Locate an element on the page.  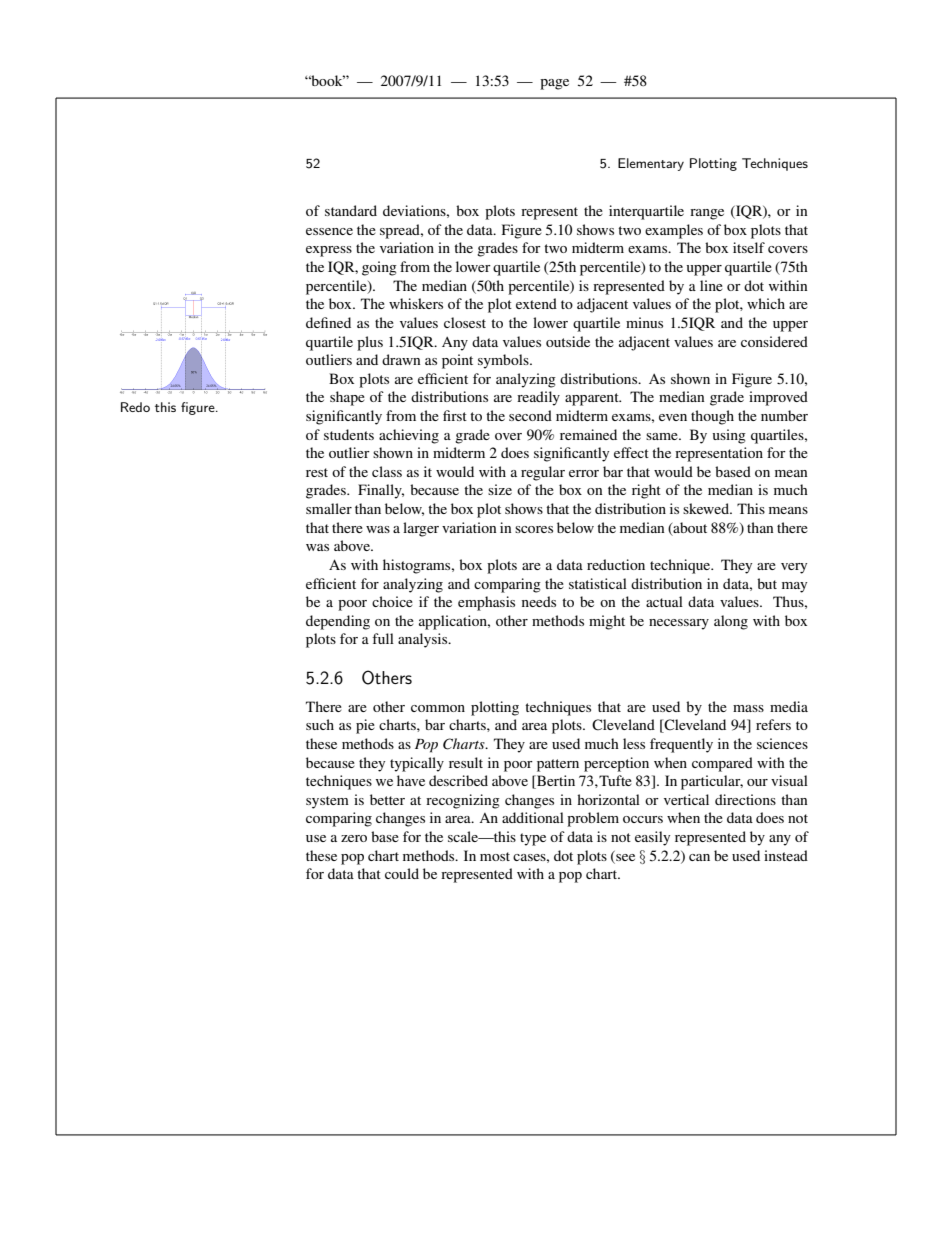
depending is located at coordinates (338, 622).
